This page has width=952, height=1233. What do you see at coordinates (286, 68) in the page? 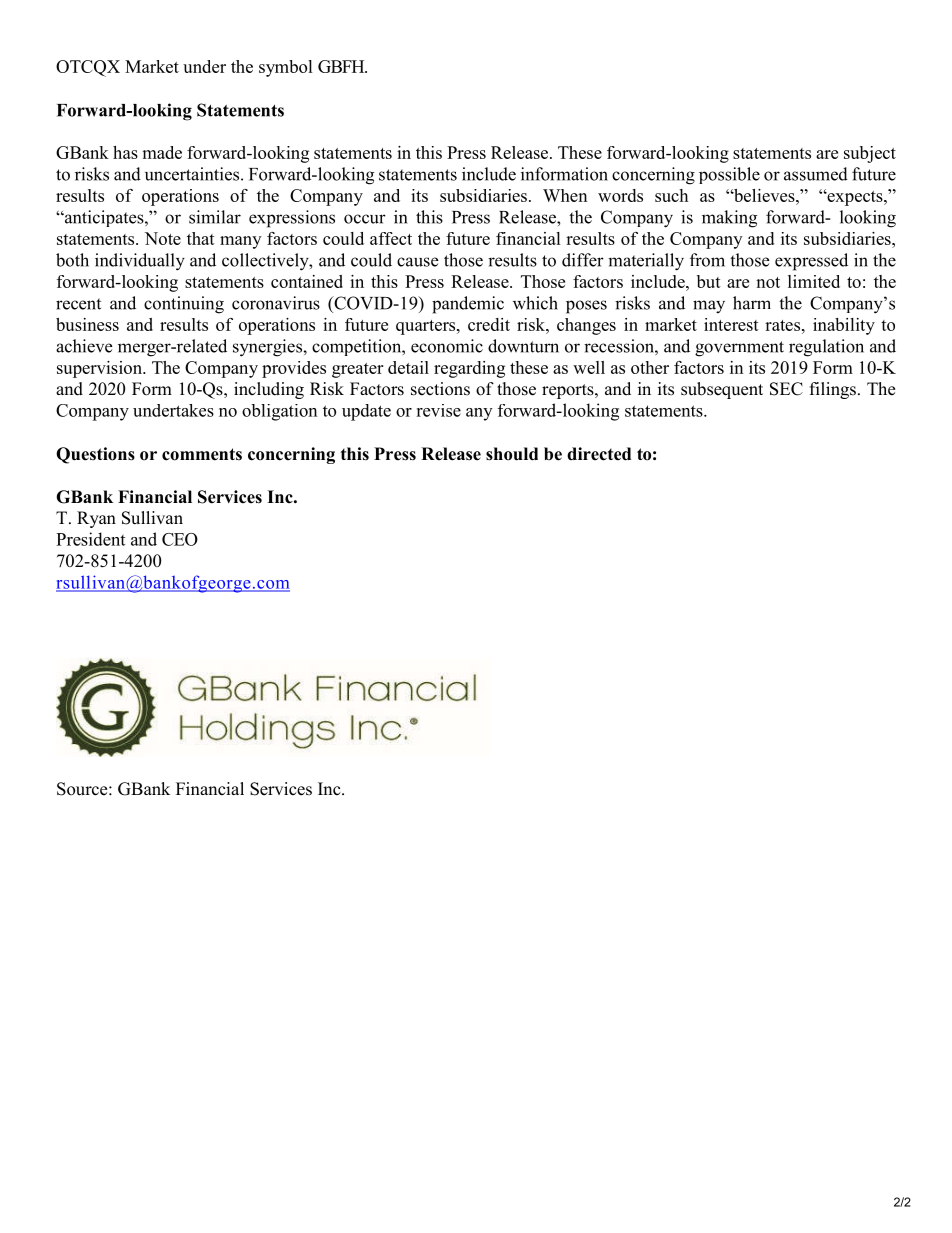
I see `symbol` at bounding box center [286, 68].
